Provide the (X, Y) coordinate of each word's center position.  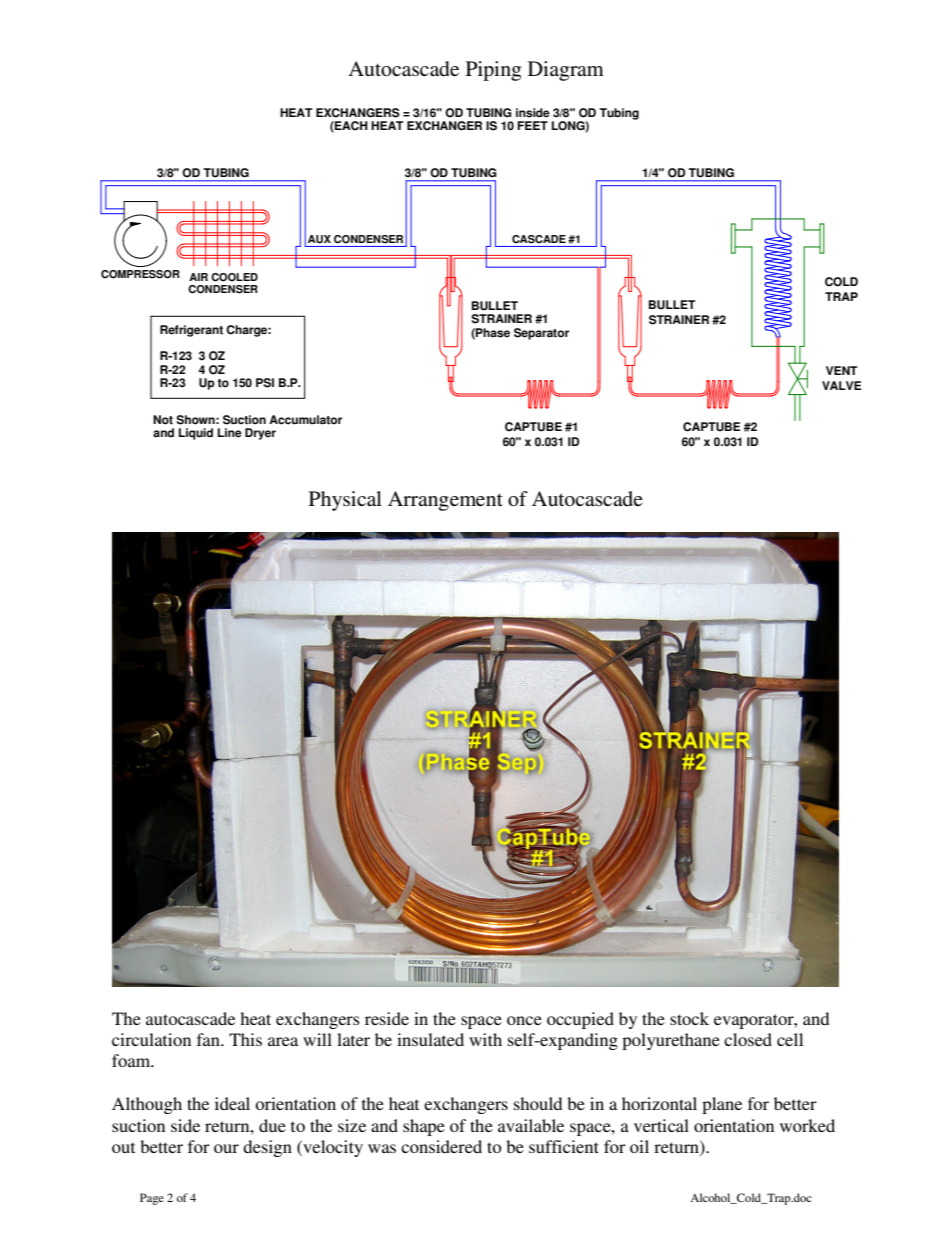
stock (689, 1018)
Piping (493, 71)
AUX (319, 239)
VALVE (842, 385)
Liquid (196, 434)
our (226, 1148)
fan (209, 1039)
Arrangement (445, 501)
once (524, 1020)
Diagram (566, 71)
